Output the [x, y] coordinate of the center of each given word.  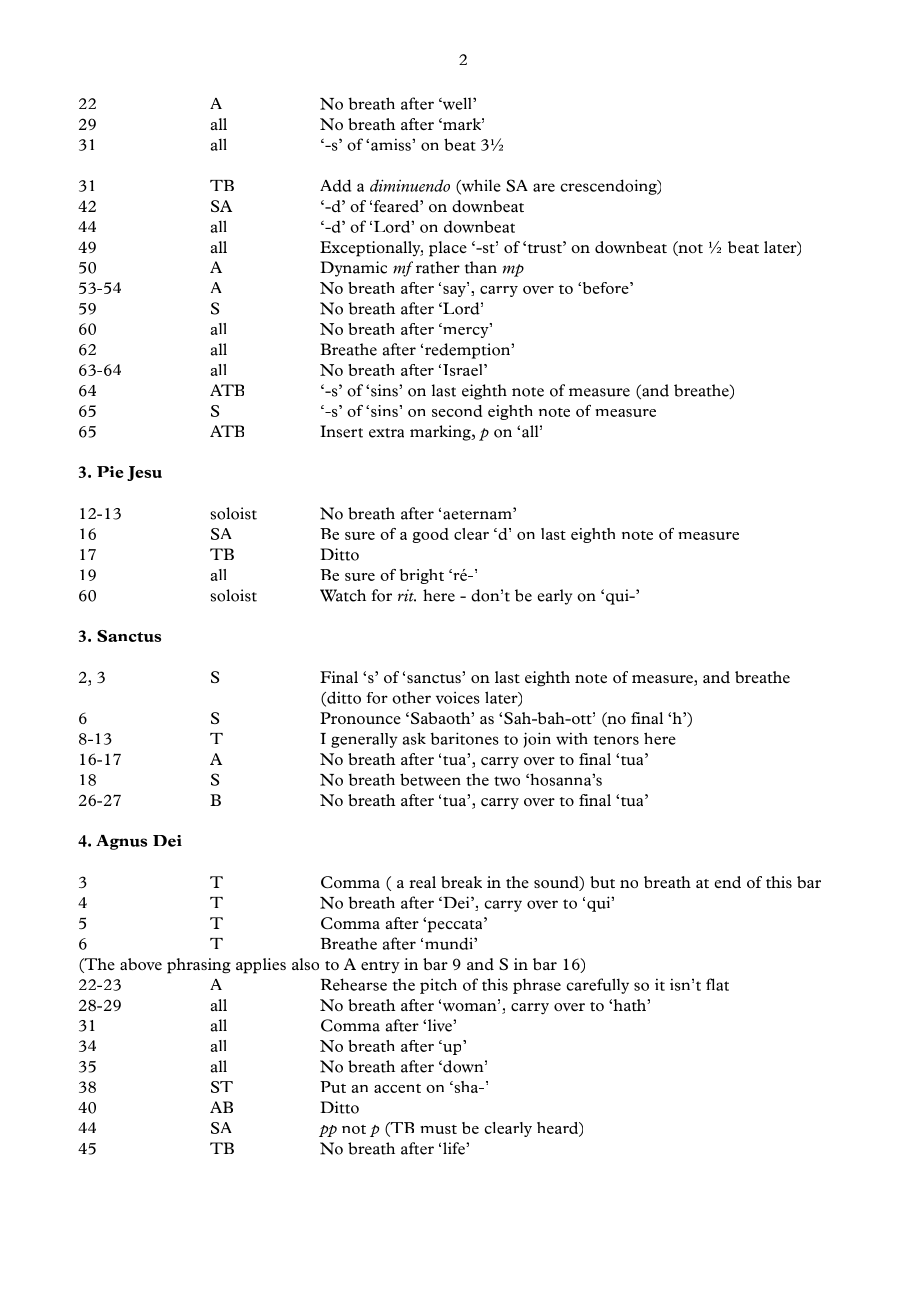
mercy [466, 331]
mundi [450, 943]
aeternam [478, 514]
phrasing [199, 966]
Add [335, 185]
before [605, 288]
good [430, 535]
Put [333, 1087]
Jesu [144, 473]
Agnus [121, 842]
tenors [616, 740]
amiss [392, 145]
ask [414, 738]
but [602, 882]
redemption [469, 351]
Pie [110, 472]
